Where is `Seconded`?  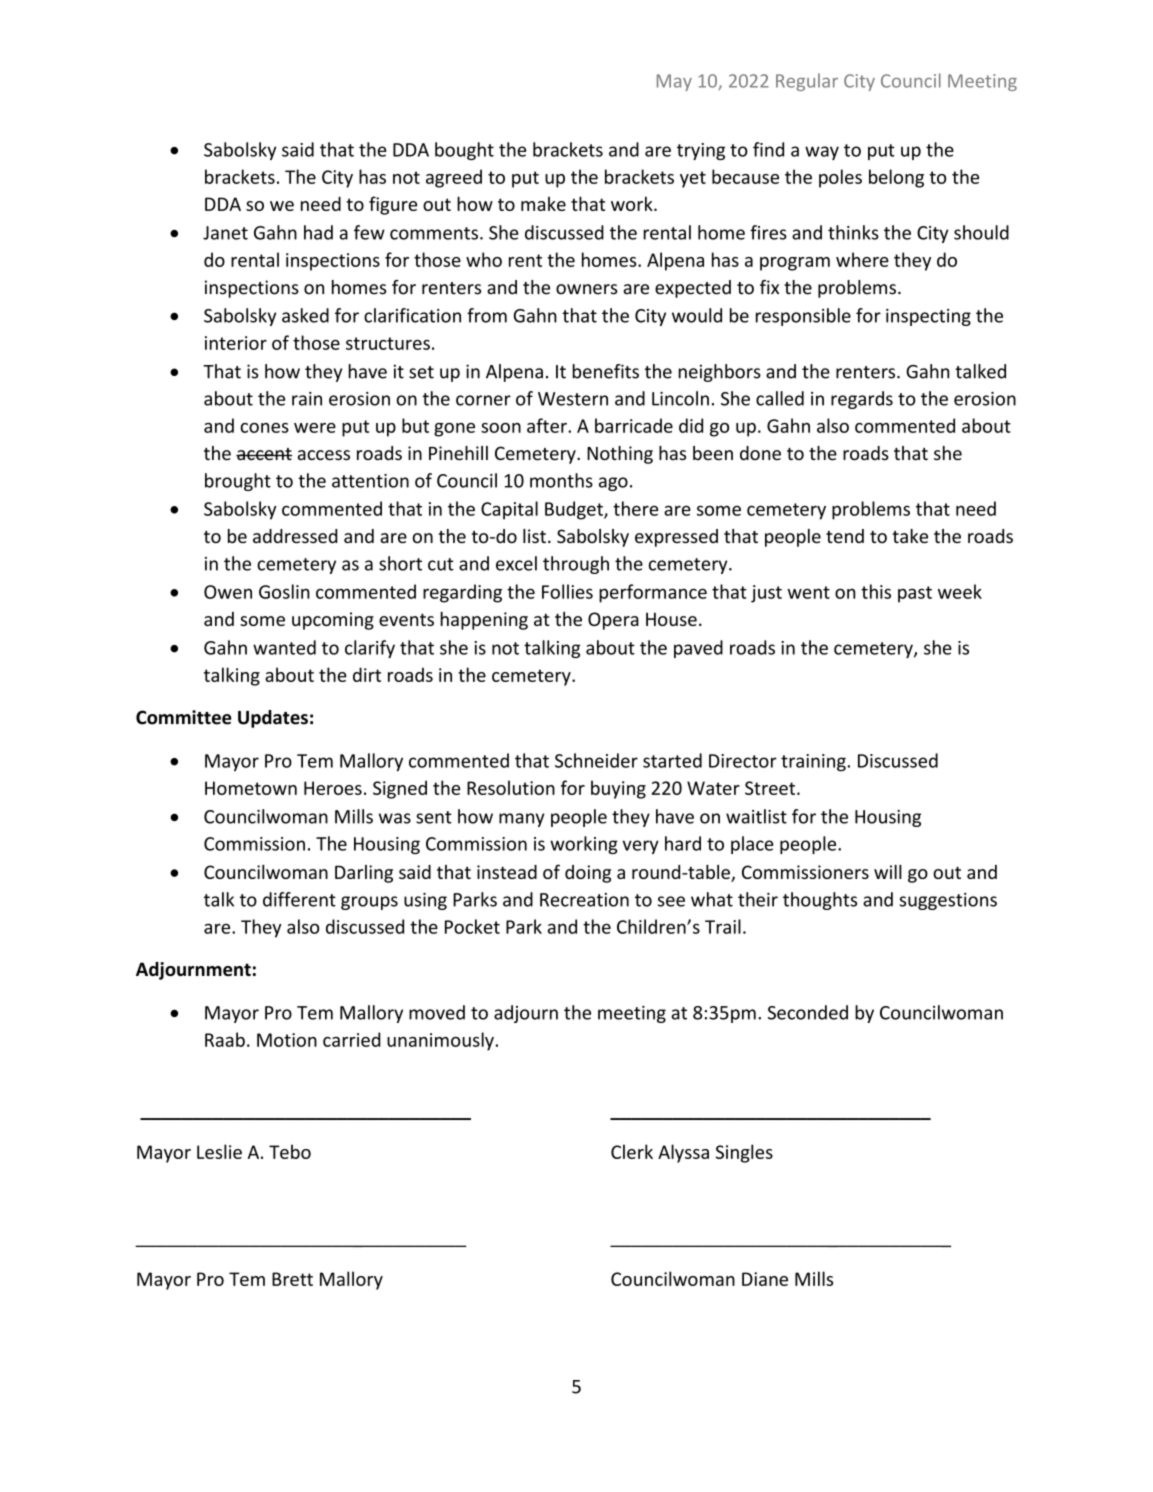
Seconded is located at coordinates (808, 1012).
